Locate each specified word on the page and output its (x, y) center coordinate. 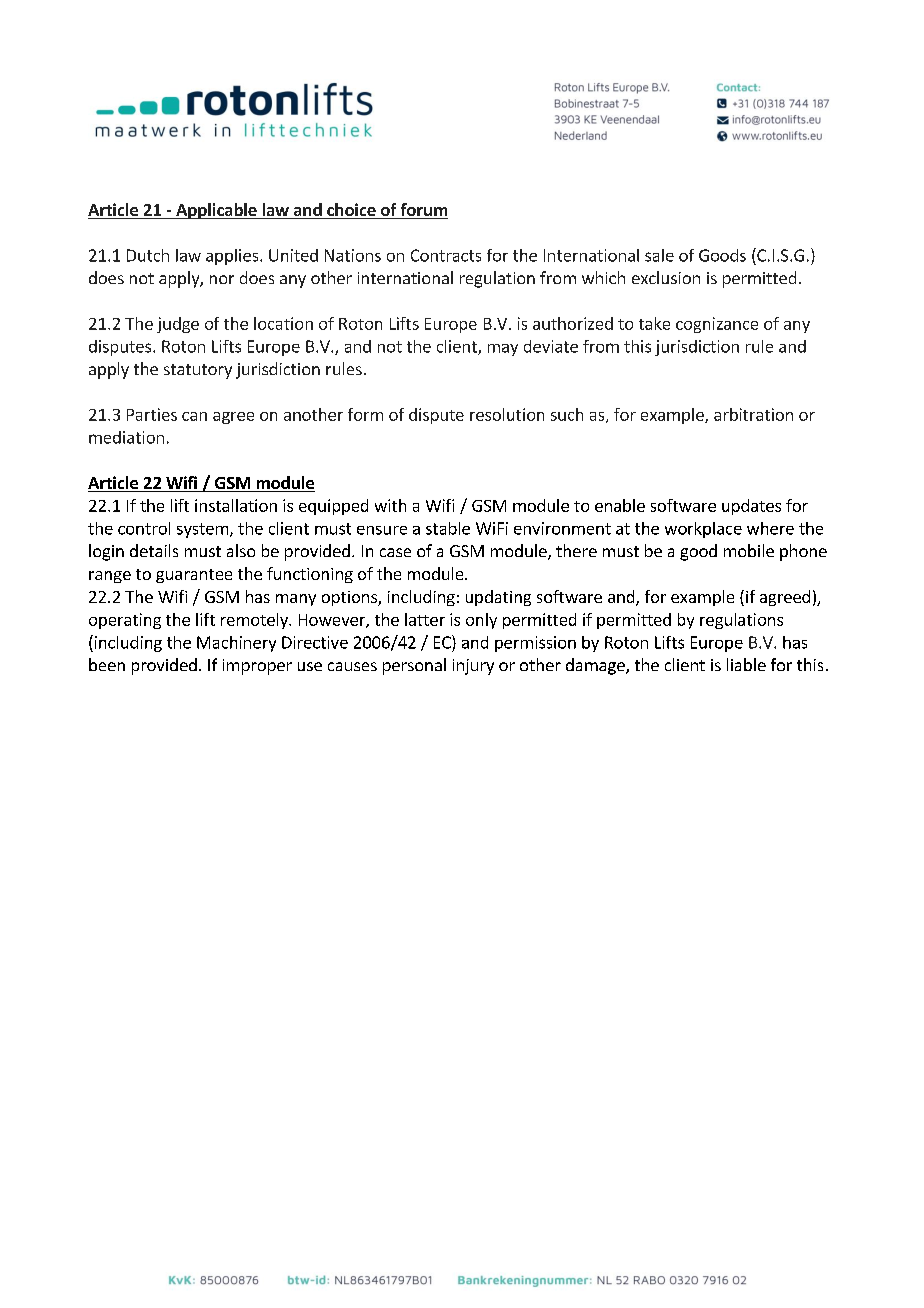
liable (746, 664)
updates (751, 507)
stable (448, 528)
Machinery (236, 644)
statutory (198, 371)
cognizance (717, 325)
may (503, 350)
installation (236, 505)
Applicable (216, 211)
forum (423, 211)
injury (473, 667)
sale (659, 255)
